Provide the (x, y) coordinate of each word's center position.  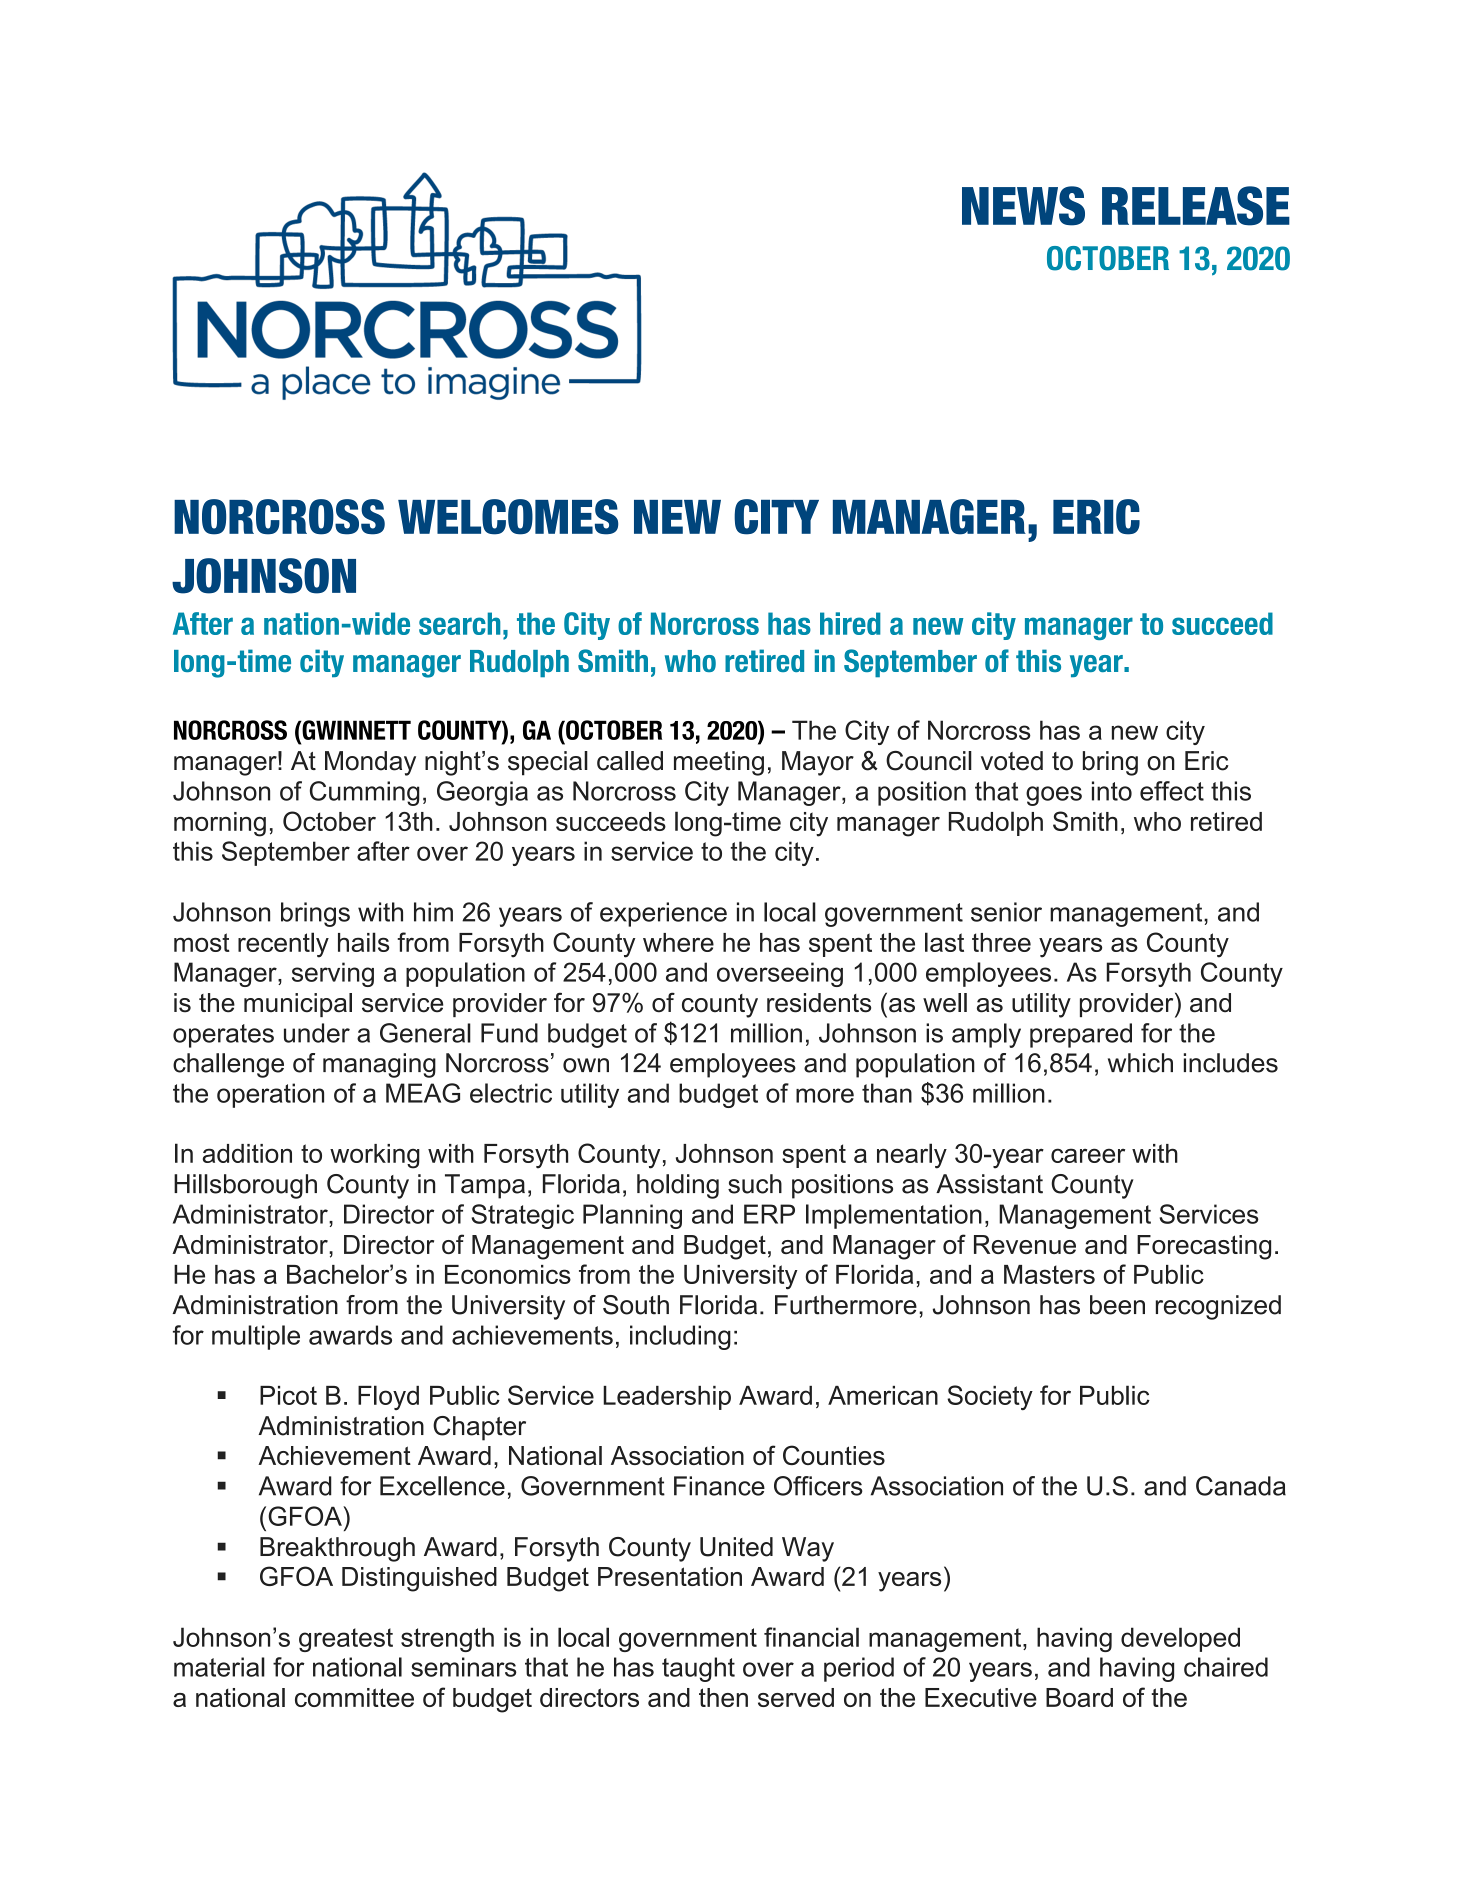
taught (698, 1669)
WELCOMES (508, 517)
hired (850, 623)
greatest (346, 1640)
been (1117, 1305)
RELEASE (1196, 206)
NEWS (1023, 206)
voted (1012, 761)
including (680, 1337)
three (1001, 942)
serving (333, 974)
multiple (256, 1337)
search (460, 623)
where (678, 942)
